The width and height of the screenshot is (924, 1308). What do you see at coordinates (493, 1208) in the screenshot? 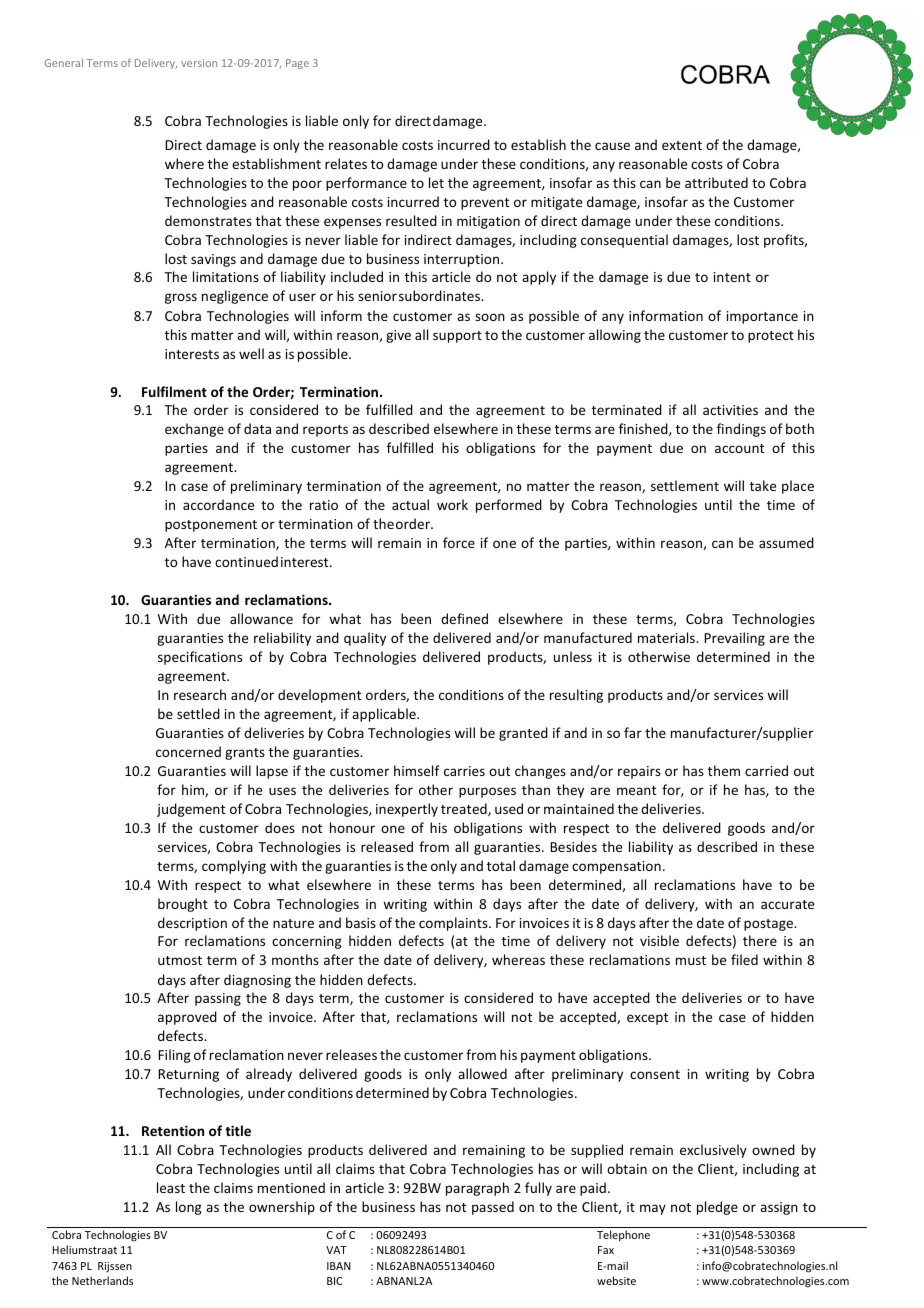
I see `passed` at bounding box center [493, 1208].
